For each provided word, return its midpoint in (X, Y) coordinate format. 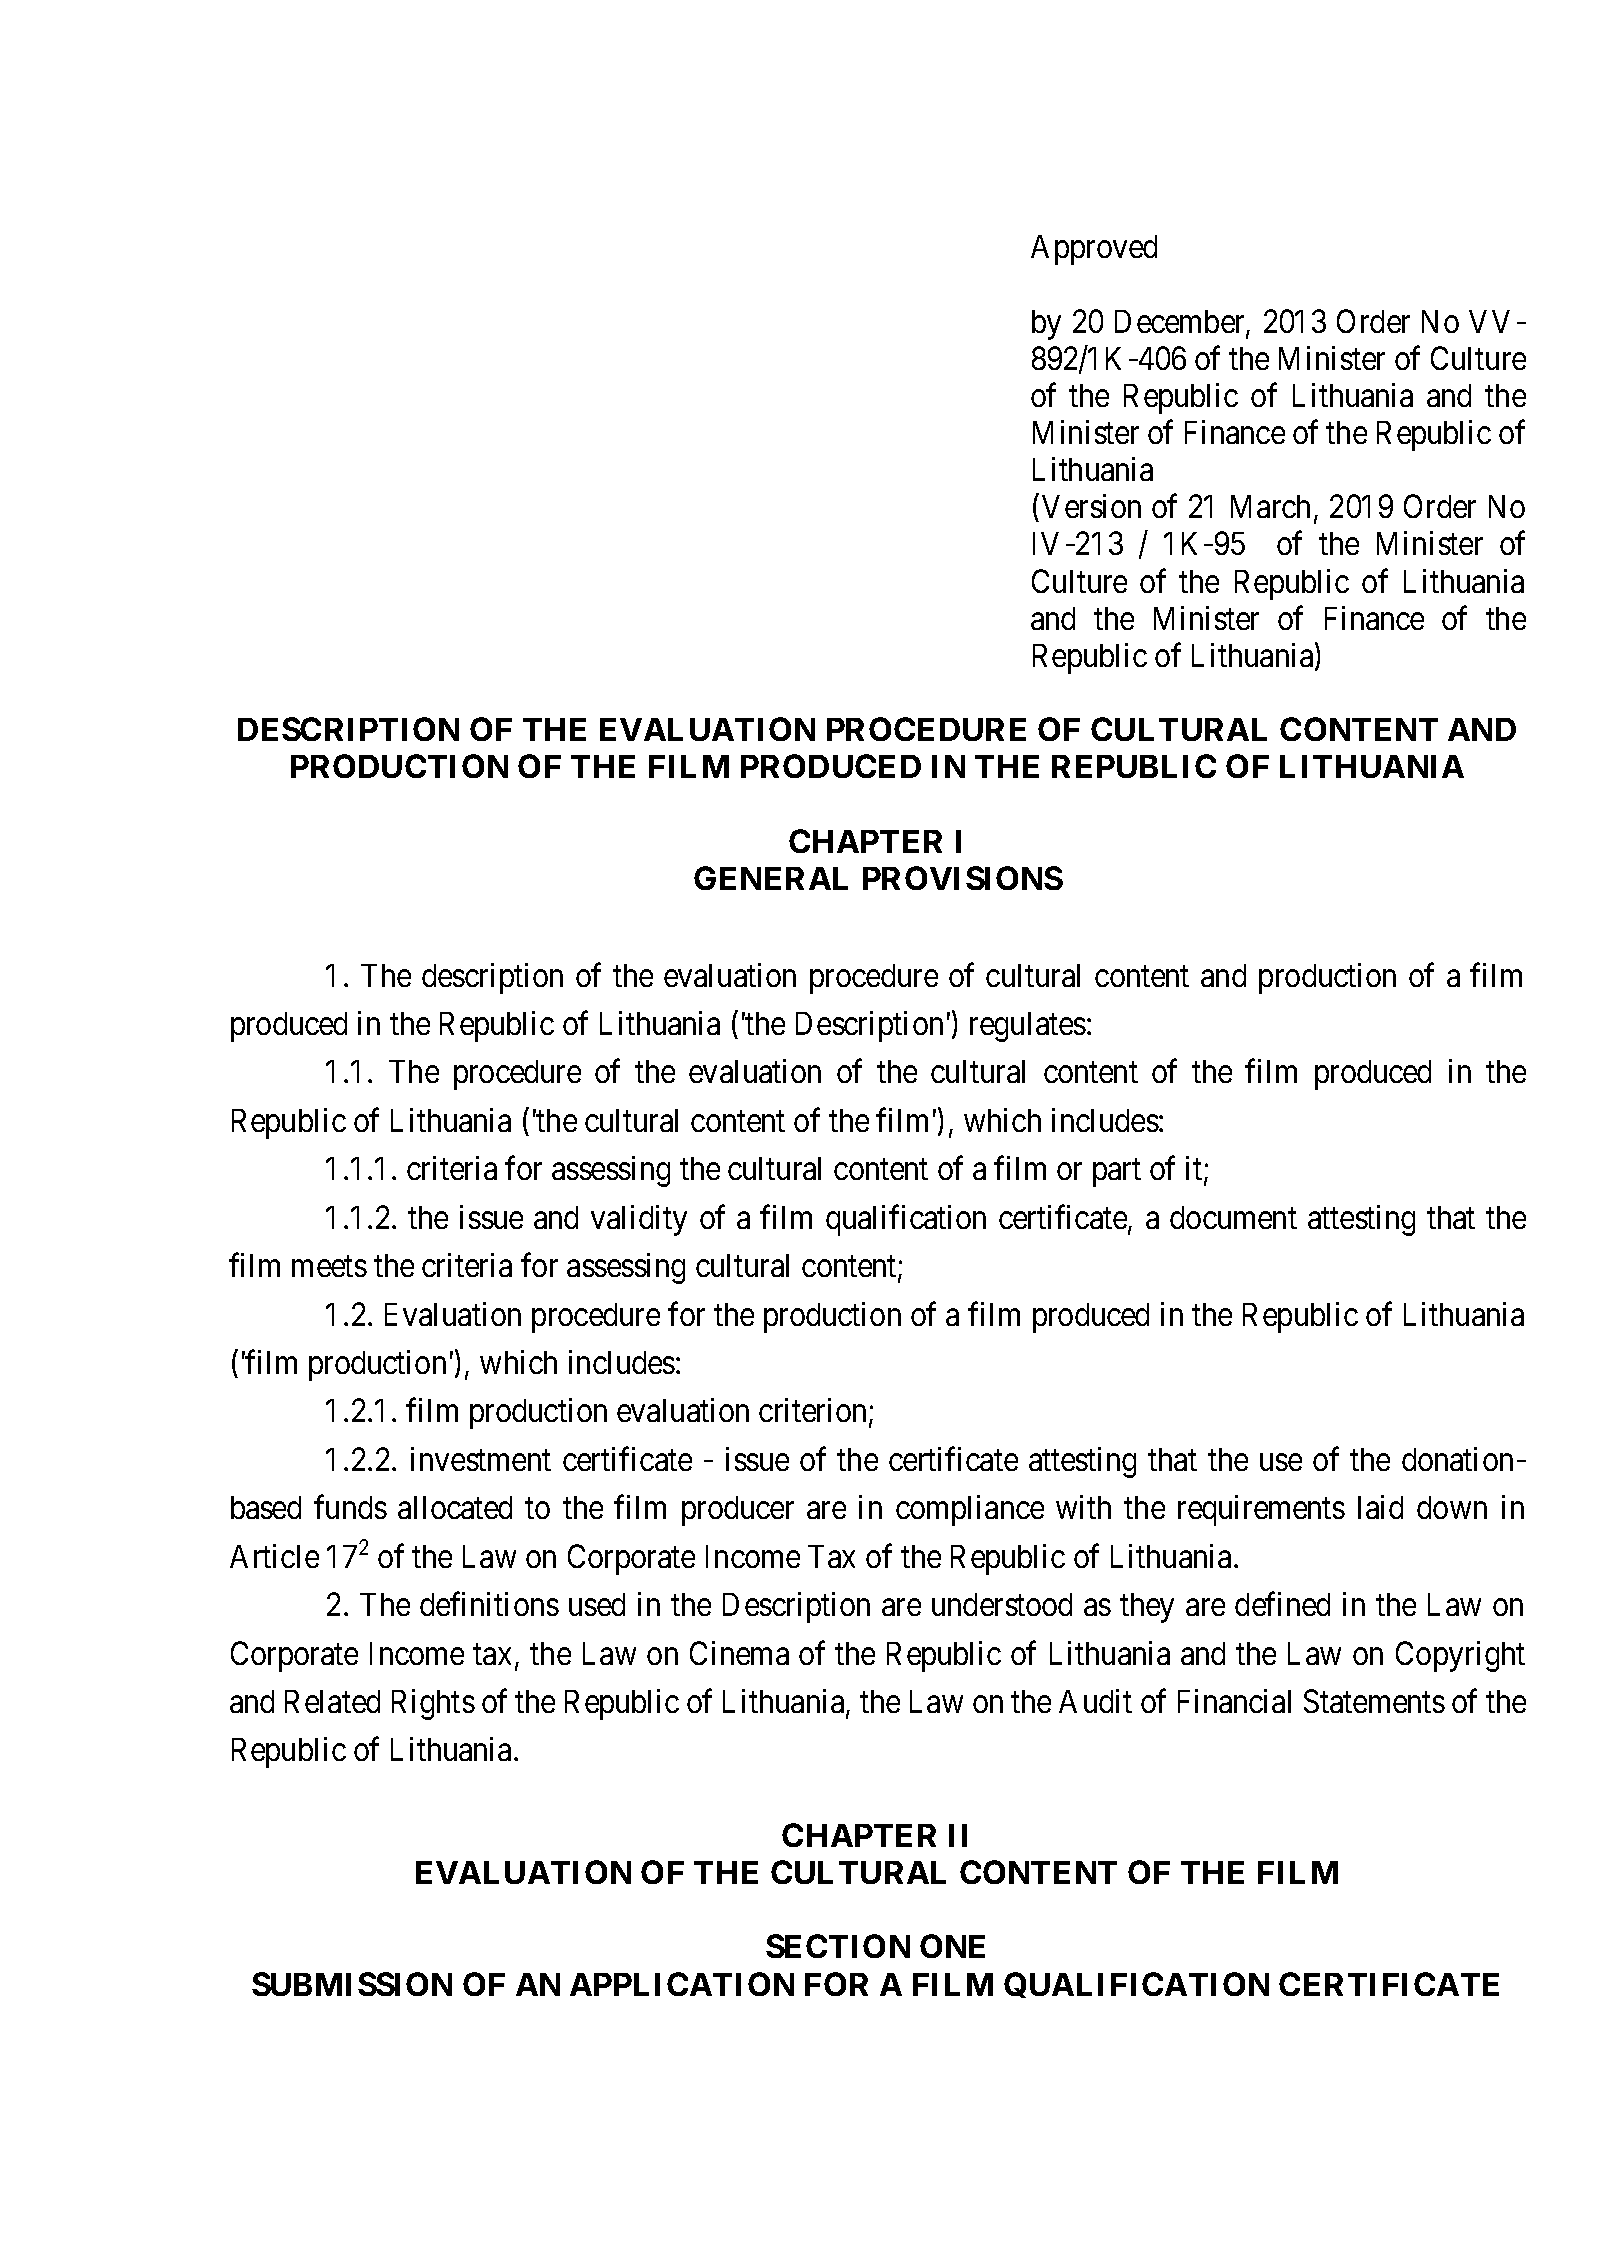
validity (639, 1220)
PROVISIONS (963, 878)
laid (1380, 1507)
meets (329, 1266)
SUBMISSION (352, 1984)
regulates (1028, 1027)
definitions (489, 1604)
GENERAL (771, 878)
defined (1282, 1604)
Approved (1094, 250)
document (1233, 1217)
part (1117, 1173)
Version (1091, 506)
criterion (814, 1412)
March (1270, 506)
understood (1002, 1604)
